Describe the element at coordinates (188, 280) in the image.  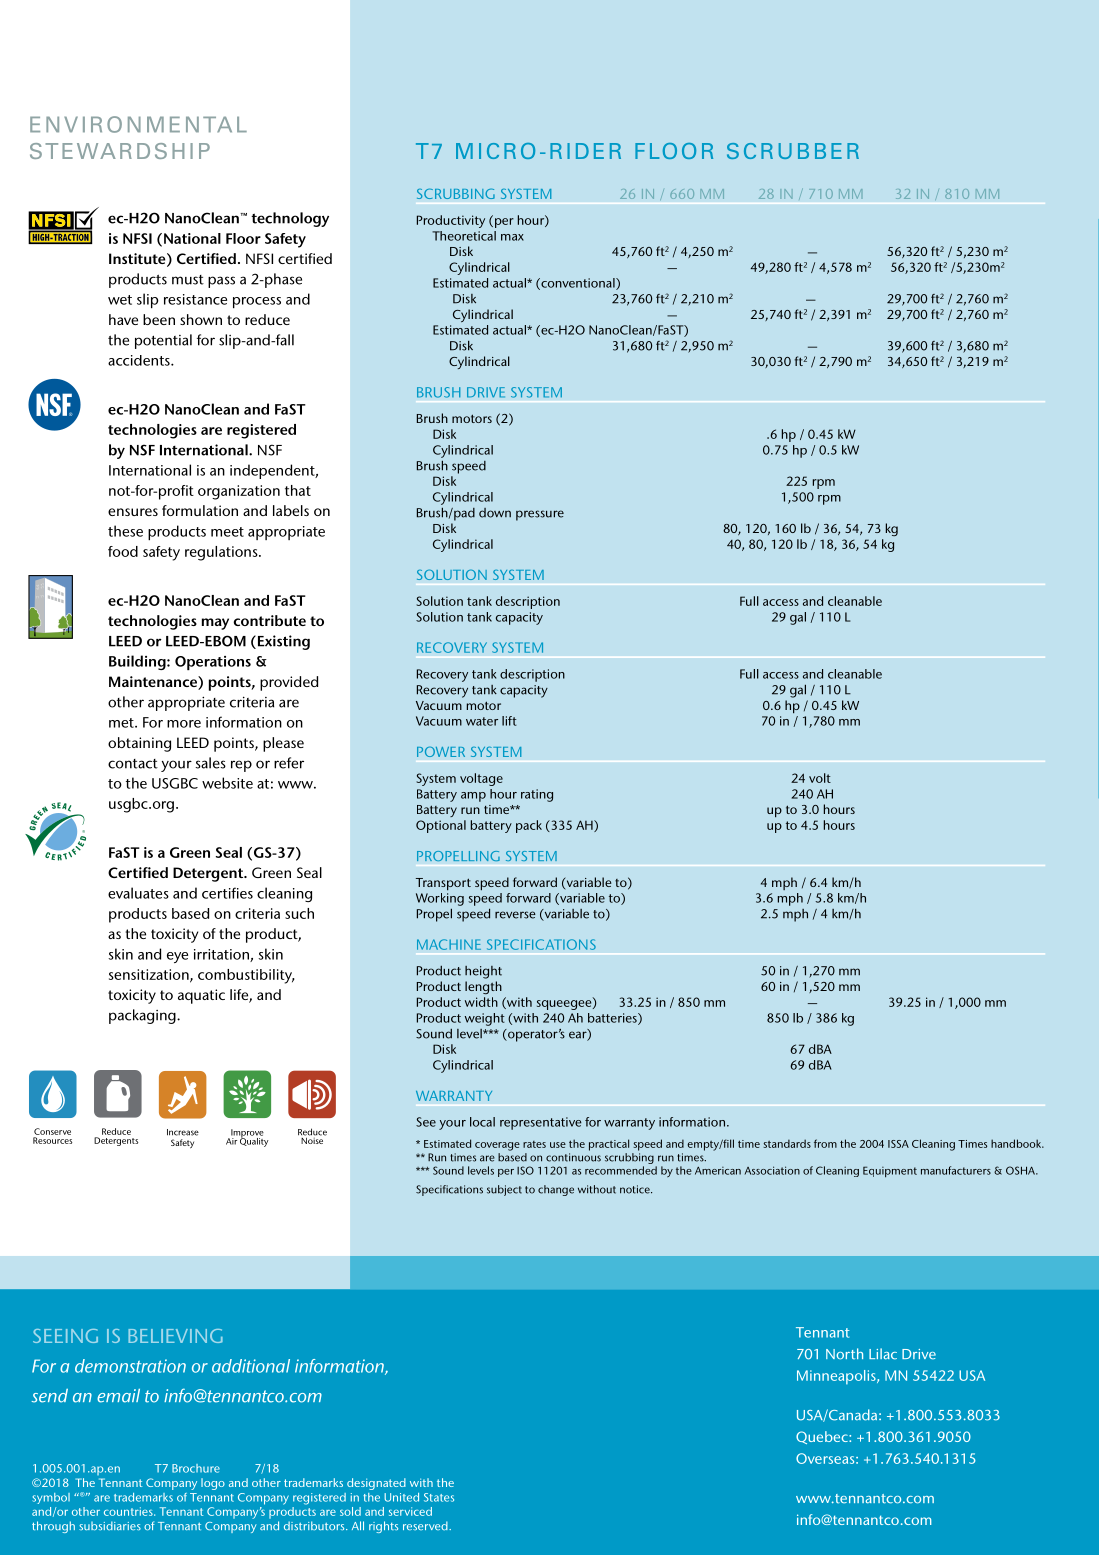
I see `must` at that location.
